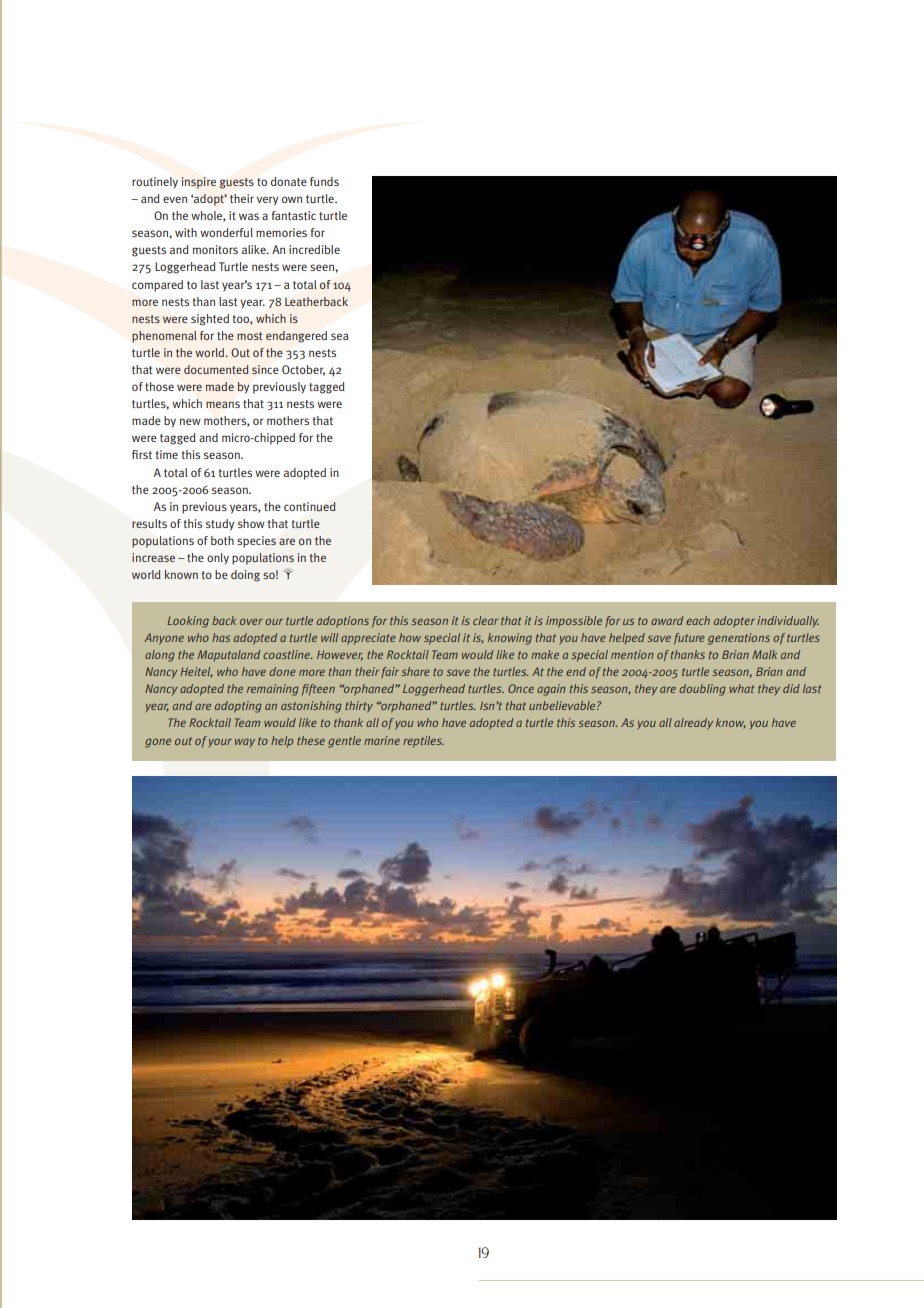 This page has width=924, height=1308. Describe the element at coordinates (324, 181) in the page. I see `funds` at that location.
